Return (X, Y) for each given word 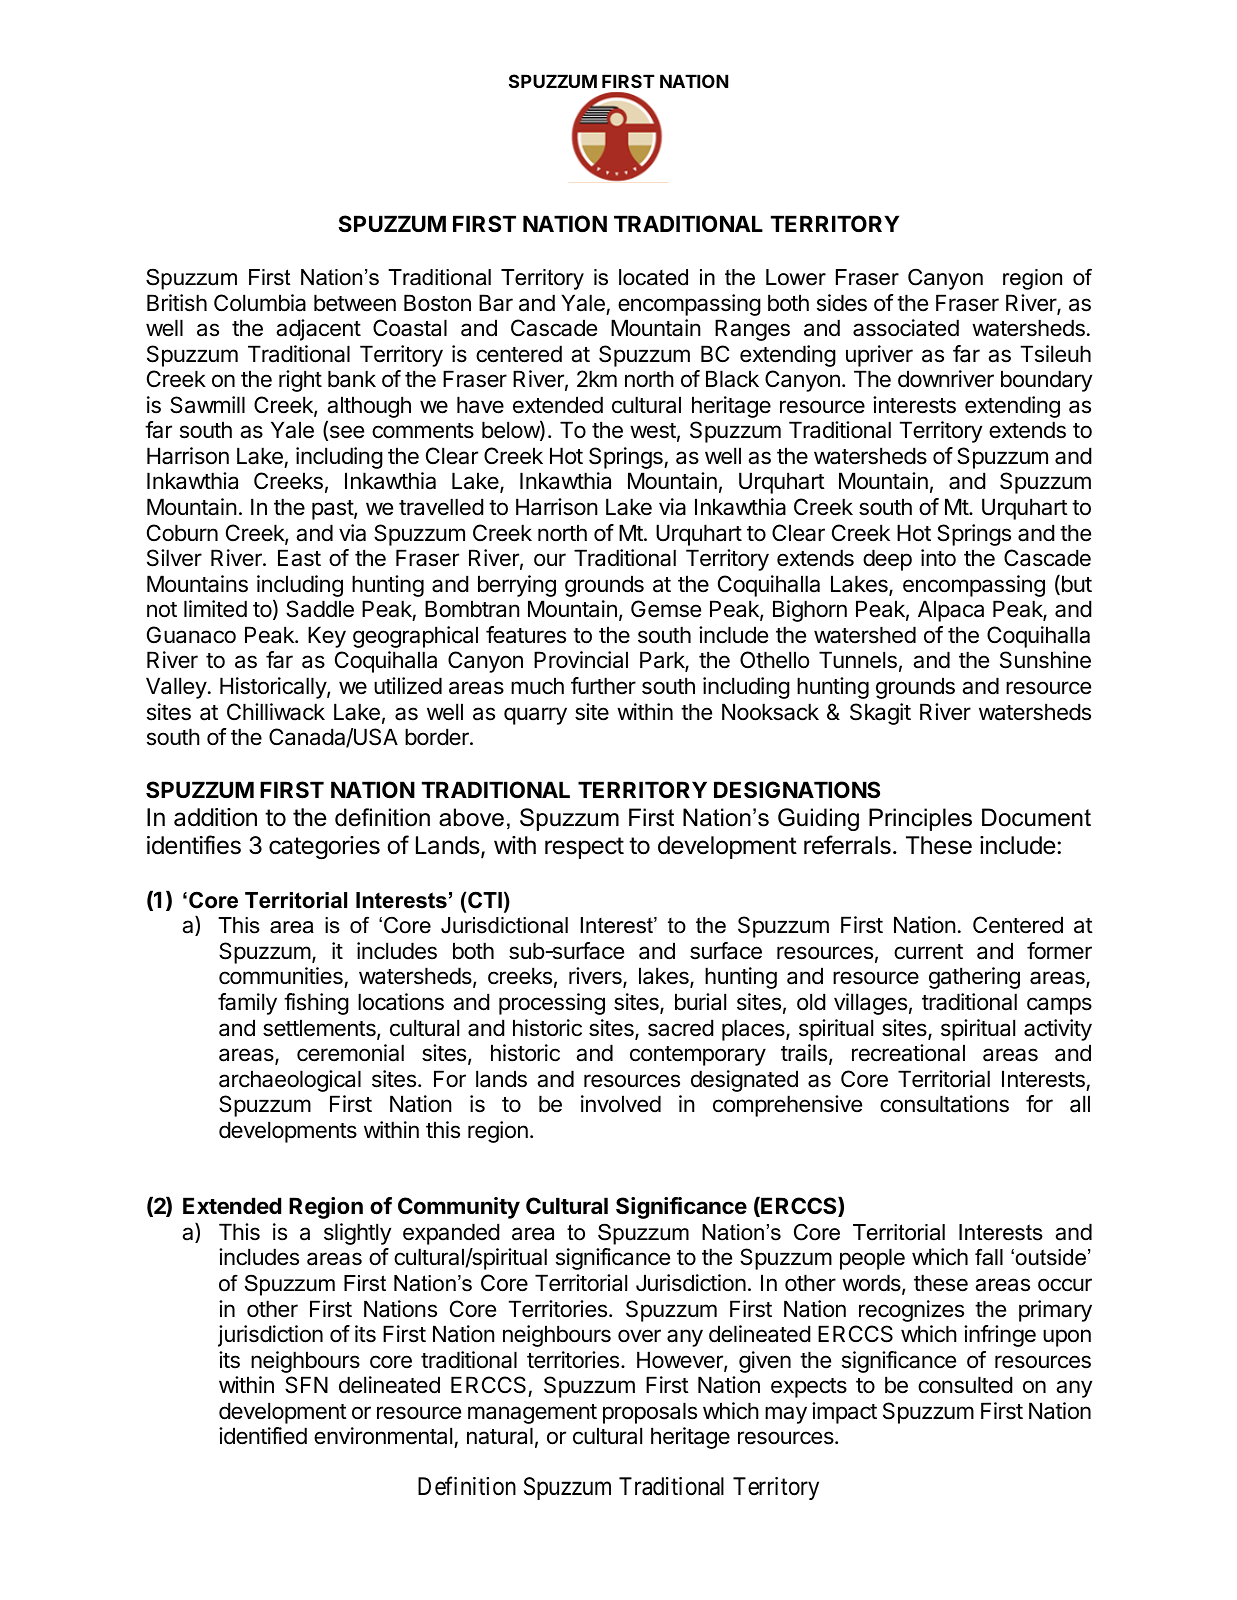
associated (906, 328)
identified (263, 1436)
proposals (650, 1413)
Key (327, 637)
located (653, 277)
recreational (908, 1053)
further (603, 686)
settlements (320, 1029)
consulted (965, 1385)
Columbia (260, 303)
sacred (681, 1028)
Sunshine (1045, 660)
